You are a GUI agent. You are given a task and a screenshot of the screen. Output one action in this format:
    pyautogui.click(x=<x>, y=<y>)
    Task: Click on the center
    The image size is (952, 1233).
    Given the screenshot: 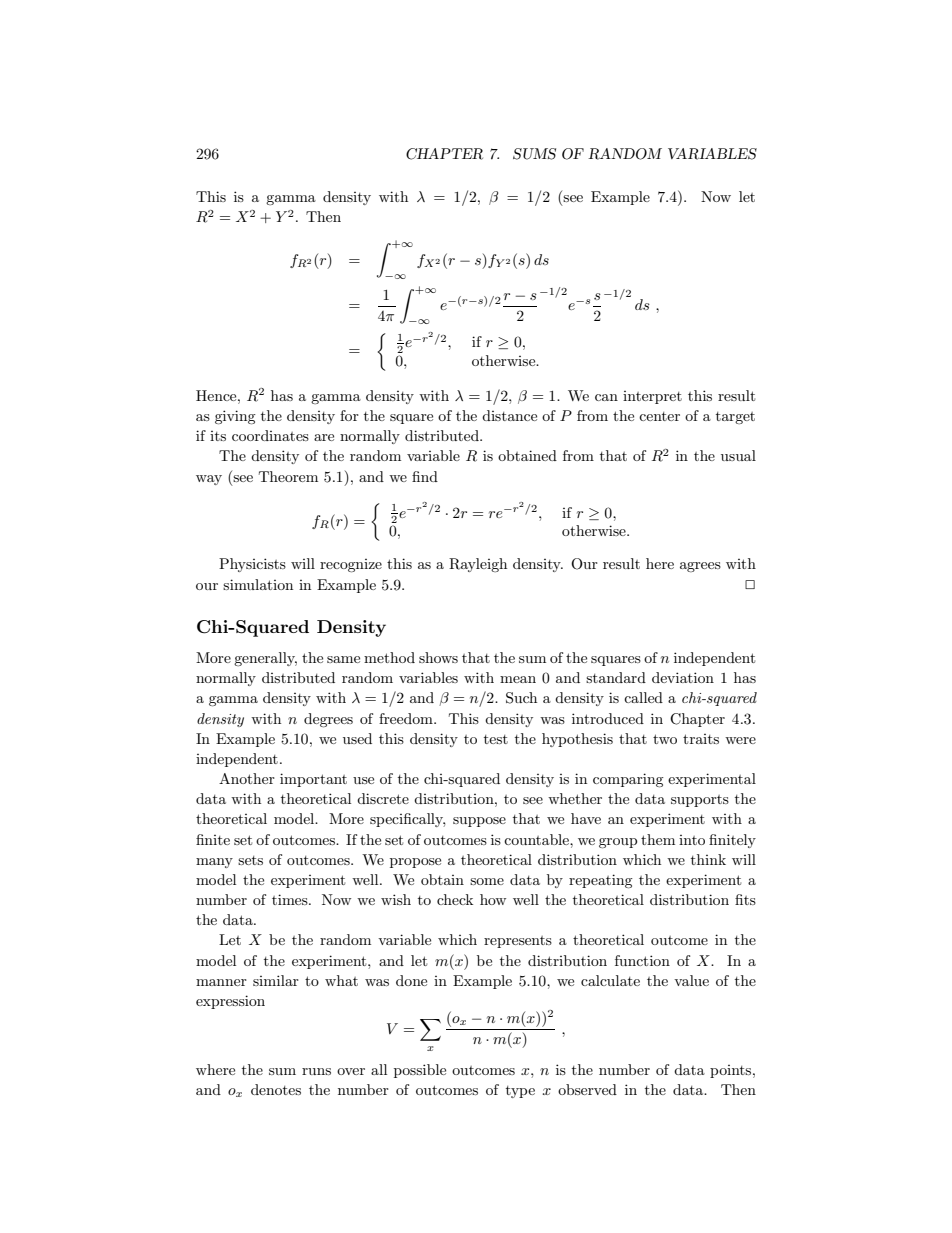 What is the action you would take?
    pyautogui.click(x=659, y=416)
